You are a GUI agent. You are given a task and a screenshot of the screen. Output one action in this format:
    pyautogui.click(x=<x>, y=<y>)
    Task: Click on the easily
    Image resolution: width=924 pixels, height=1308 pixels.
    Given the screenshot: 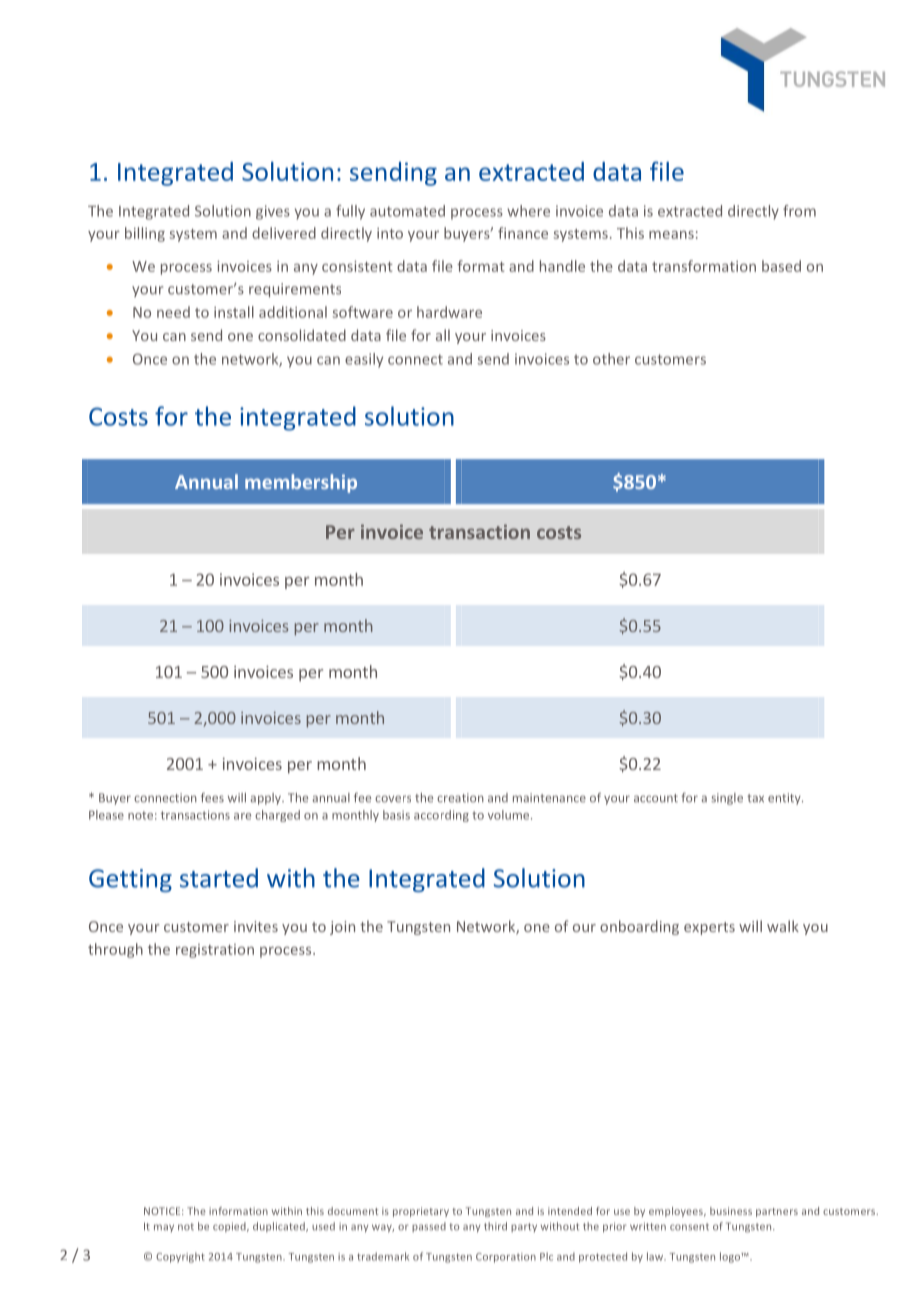 What is the action you would take?
    pyautogui.click(x=364, y=360)
